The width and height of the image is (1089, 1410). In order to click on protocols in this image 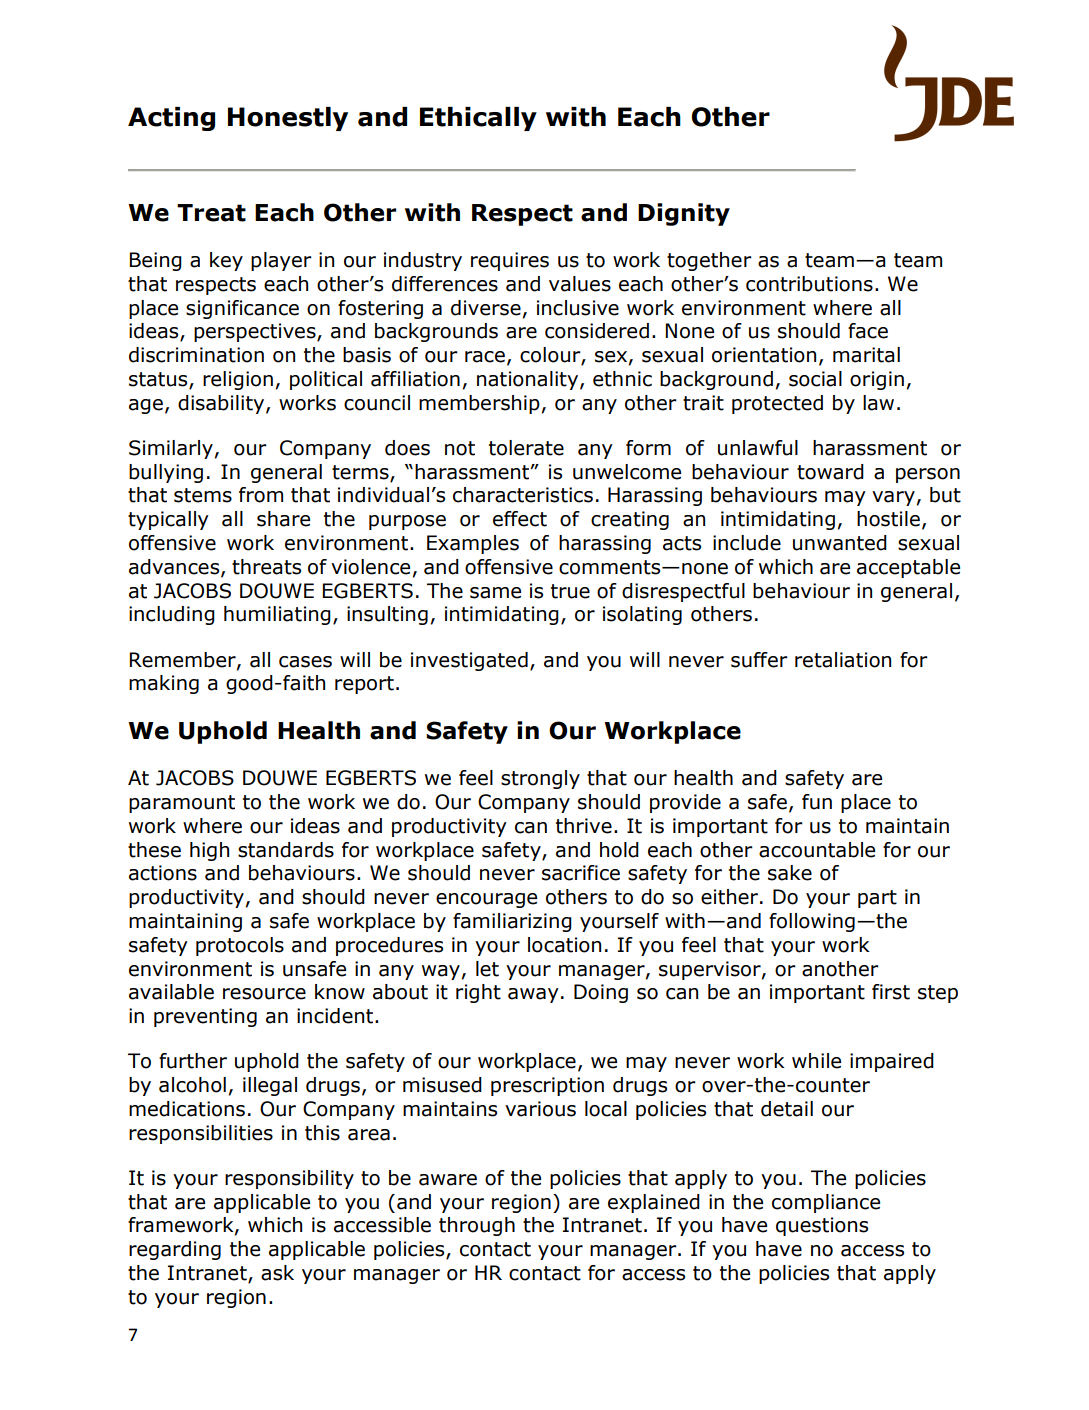, I will do `click(240, 946)`.
